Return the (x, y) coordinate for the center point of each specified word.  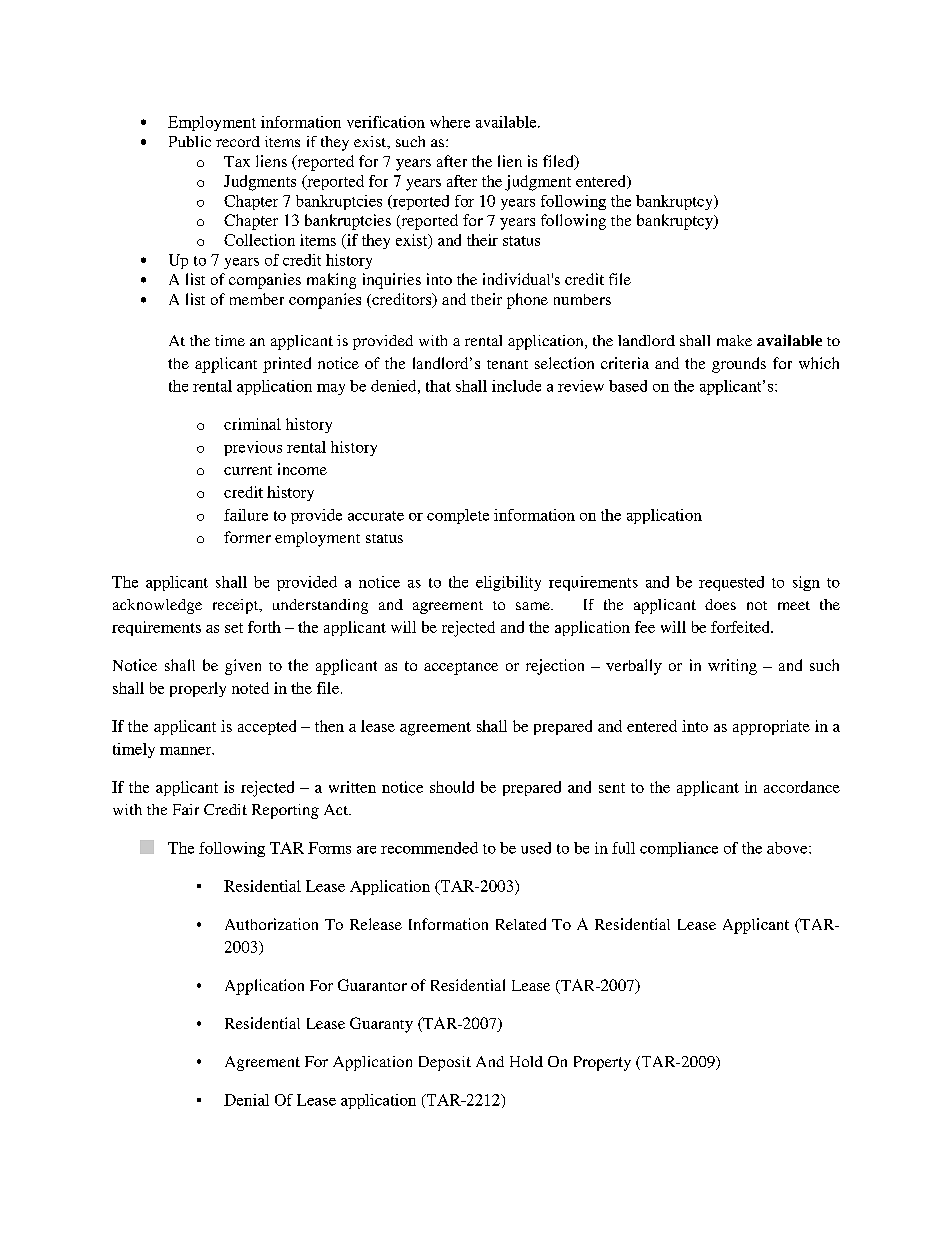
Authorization (271, 924)
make (734, 340)
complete (458, 516)
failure (246, 515)
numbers (582, 299)
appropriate (771, 727)
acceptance (461, 668)
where (450, 122)
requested (731, 583)
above (788, 848)
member (257, 299)
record (238, 141)
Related (521, 924)
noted (250, 688)
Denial (246, 1100)
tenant (507, 364)
